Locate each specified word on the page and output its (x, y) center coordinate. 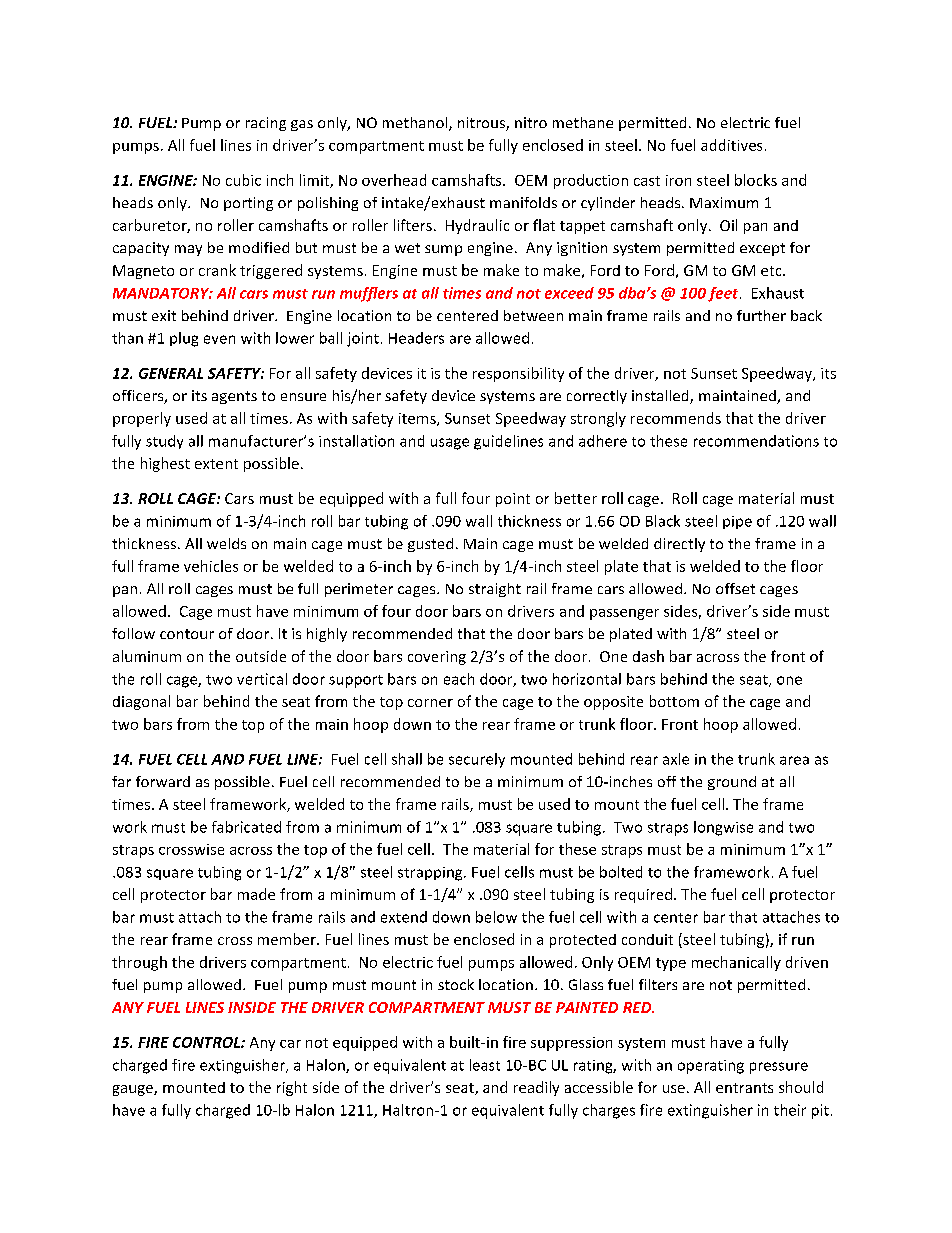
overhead (394, 180)
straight (495, 590)
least (485, 1065)
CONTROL (207, 1042)
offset (735, 588)
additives (731, 145)
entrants (744, 1088)
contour (187, 634)
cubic (243, 180)
